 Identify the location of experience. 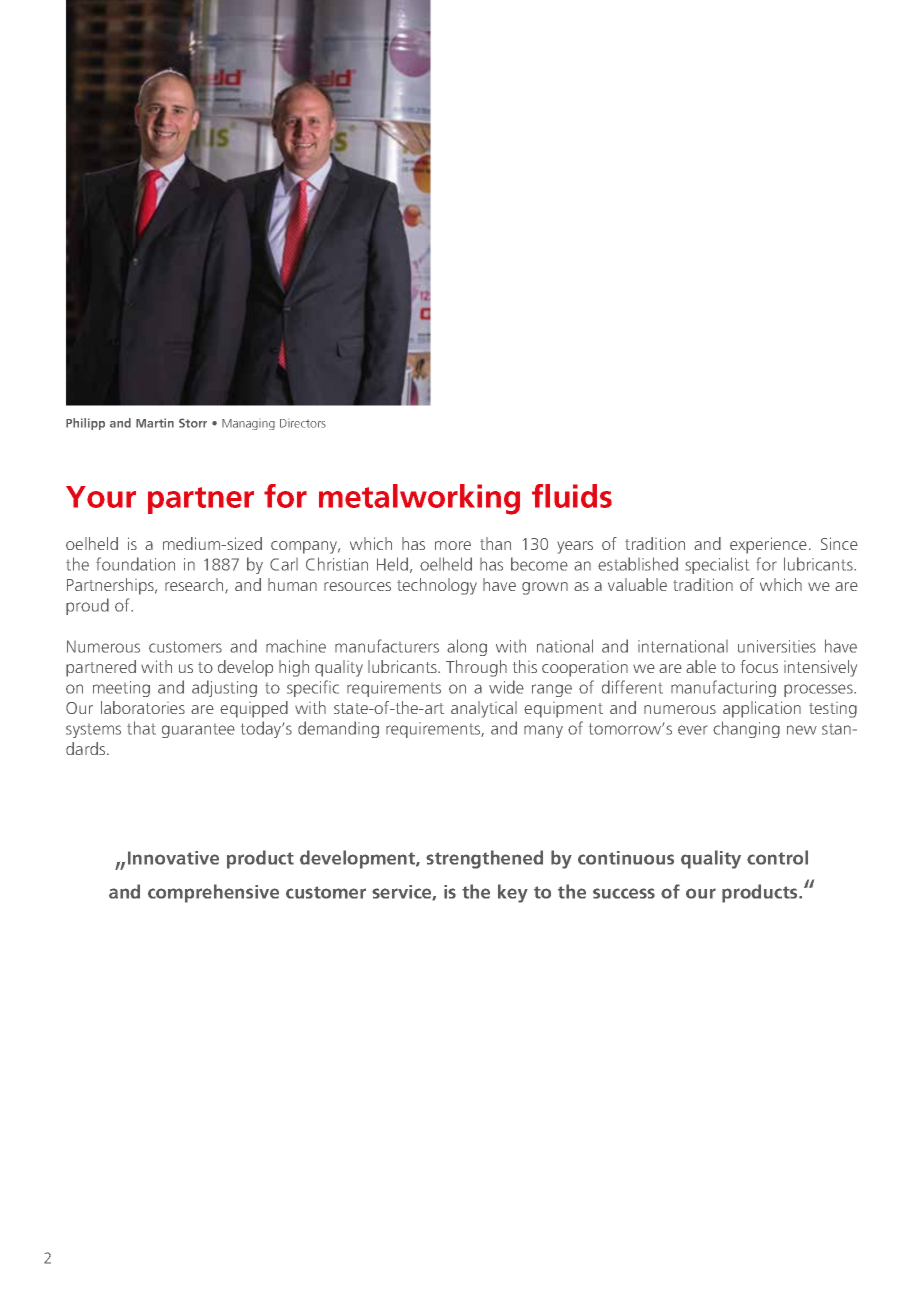
(768, 545).
